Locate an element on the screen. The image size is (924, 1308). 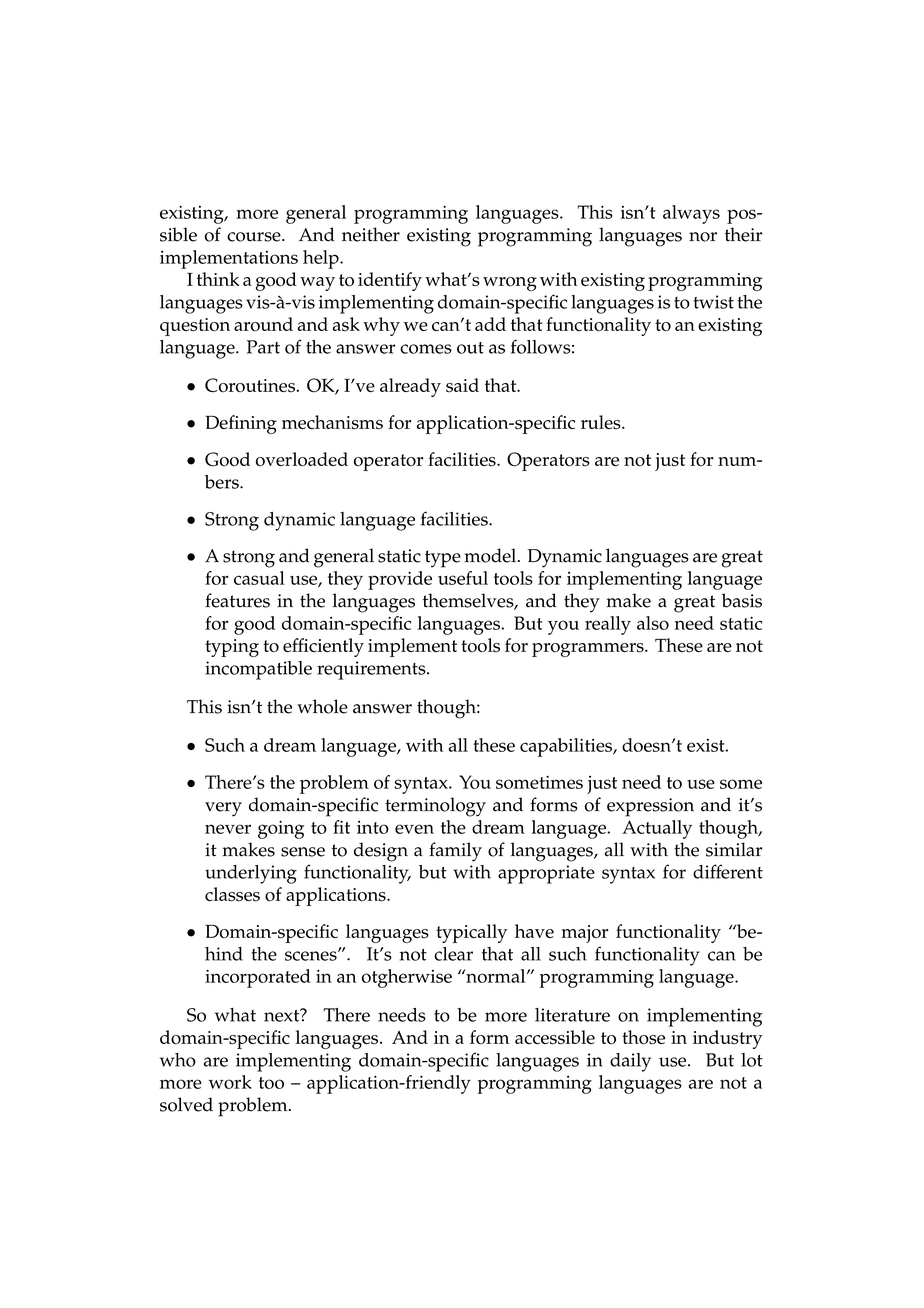
always is located at coordinates (691, 214).
